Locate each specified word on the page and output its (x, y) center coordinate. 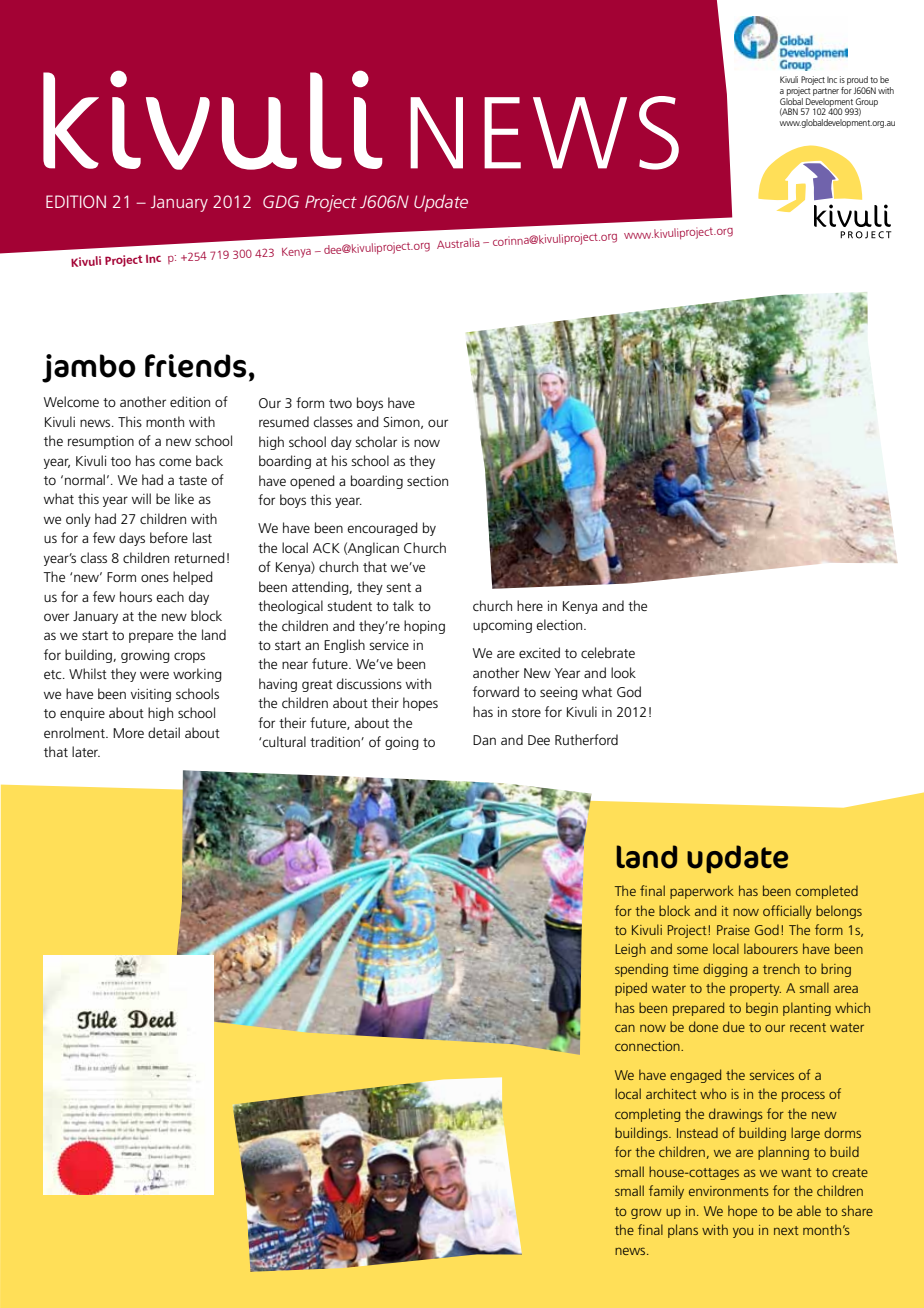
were (154, 675)
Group (866, 103)
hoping (424, 627)
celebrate (608, 652)
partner (826, 92)
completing (647, 1115)
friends (195, 366)
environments (729, 1191)
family (666, 1192)
